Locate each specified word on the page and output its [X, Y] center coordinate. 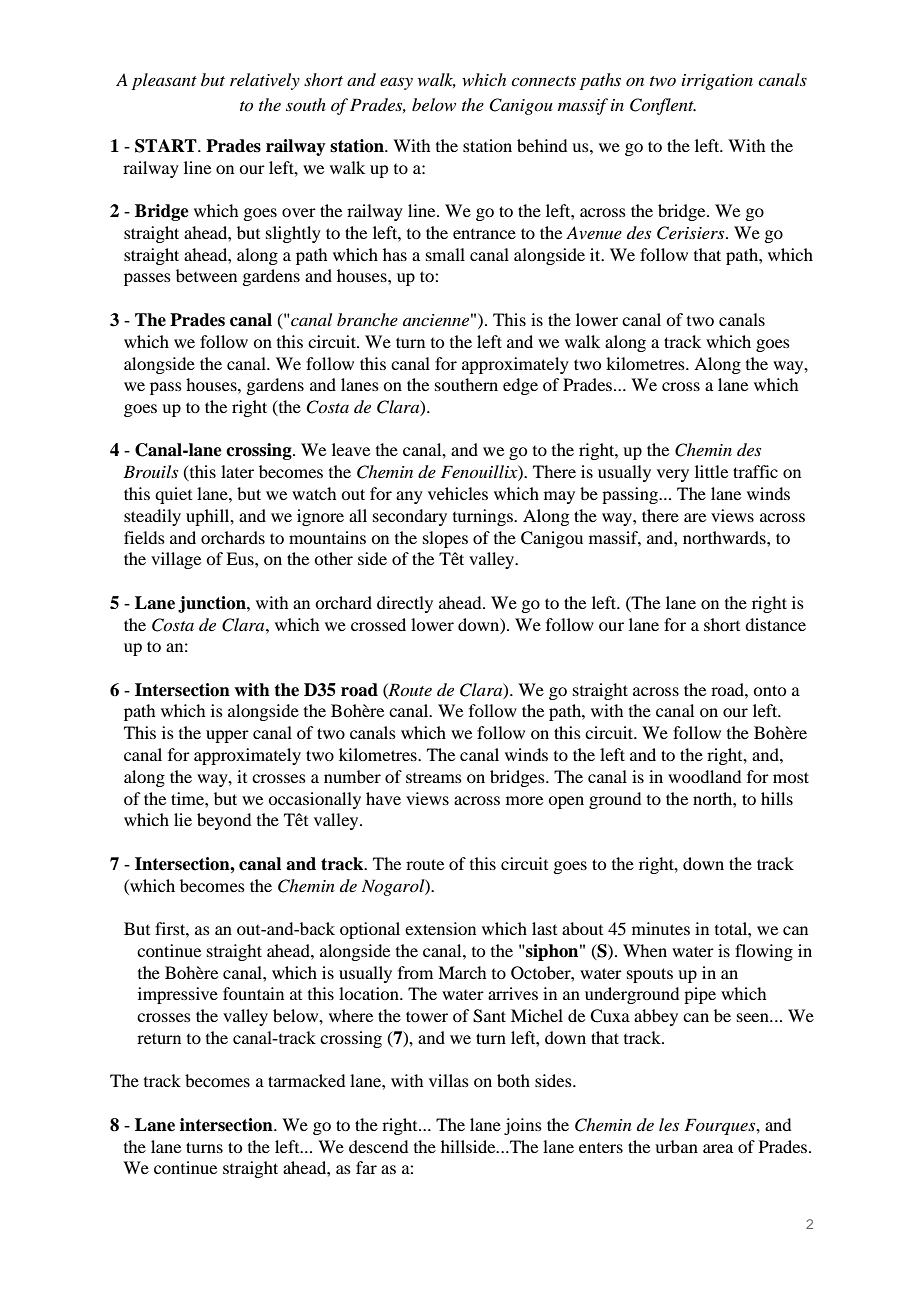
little [711, 471]
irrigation [717, 82]
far [366, 1167]
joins [523, 1126]
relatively [265, 81]
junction [213, 604]
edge [520, 386]
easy [396, 83]
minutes [661, 928]
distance [775, 624]
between [206, 275]
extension [440, 928]
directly [405, 604]
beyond [224, 821]
